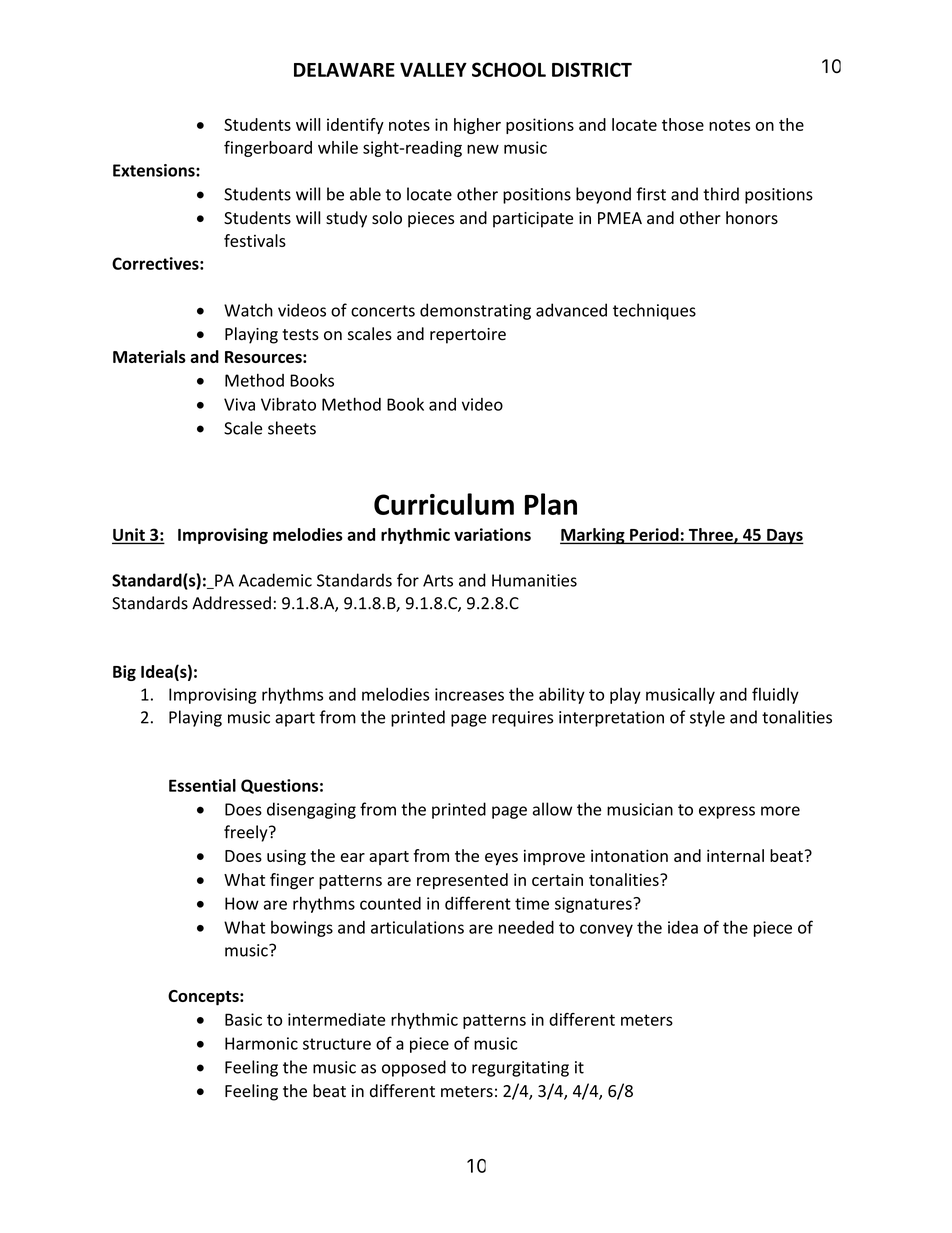 The height and width of the screenshot is (1233, 952). Describe the element at coordinates (202, 785) in the screenshot. I see `Essential` at that location.
